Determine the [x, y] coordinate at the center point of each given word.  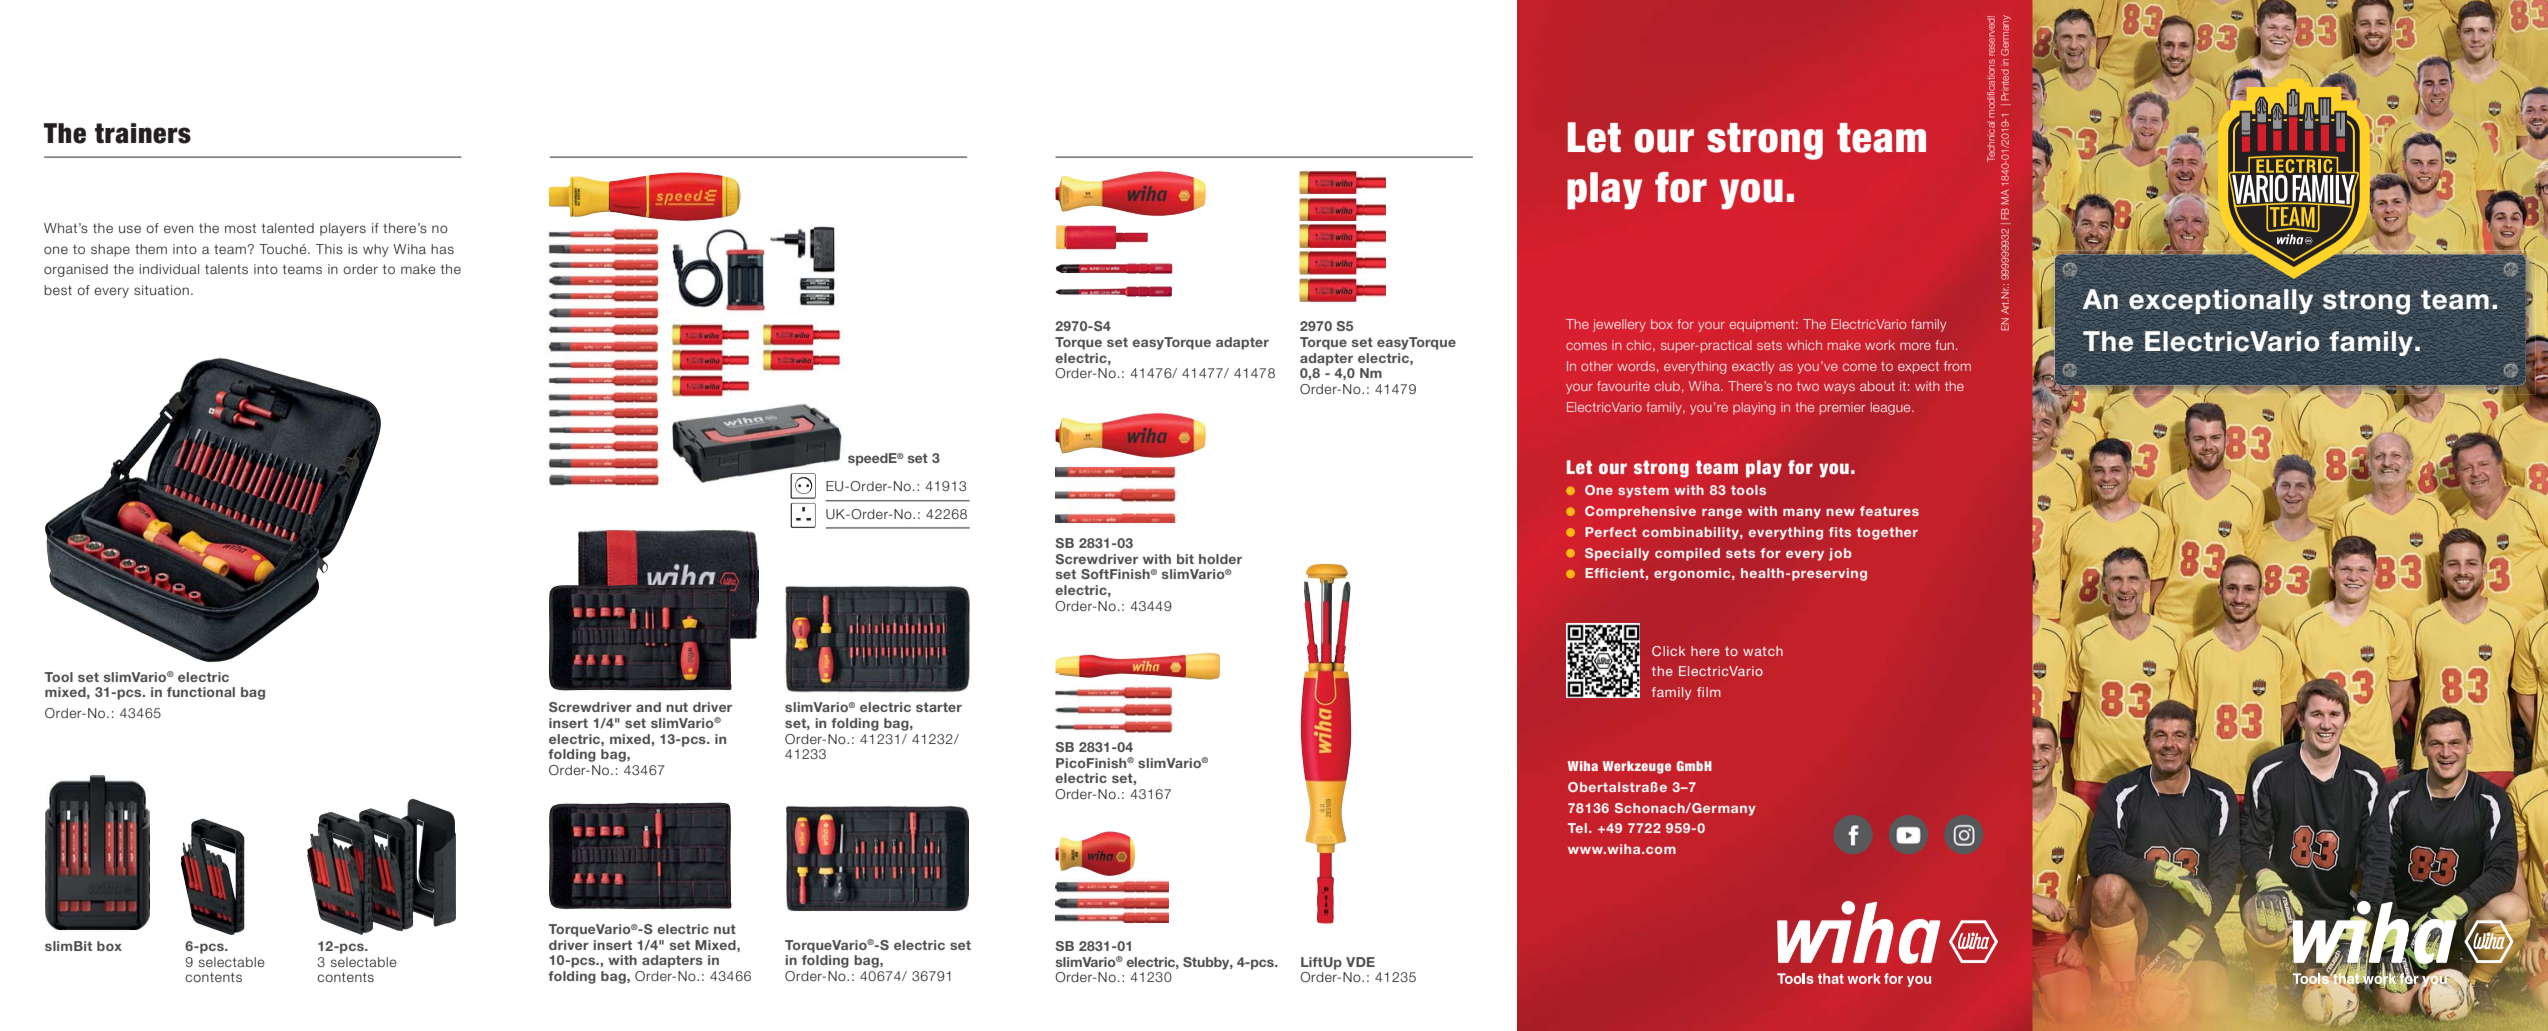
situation [161, 290]
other [1597, 366]
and [648, 707]
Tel [1577, 828]
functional [201, 692]
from [1957, 366]
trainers [143, 133]
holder [1220, 559]
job [1840, 554]
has [442, 249]
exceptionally [2221, 301]
